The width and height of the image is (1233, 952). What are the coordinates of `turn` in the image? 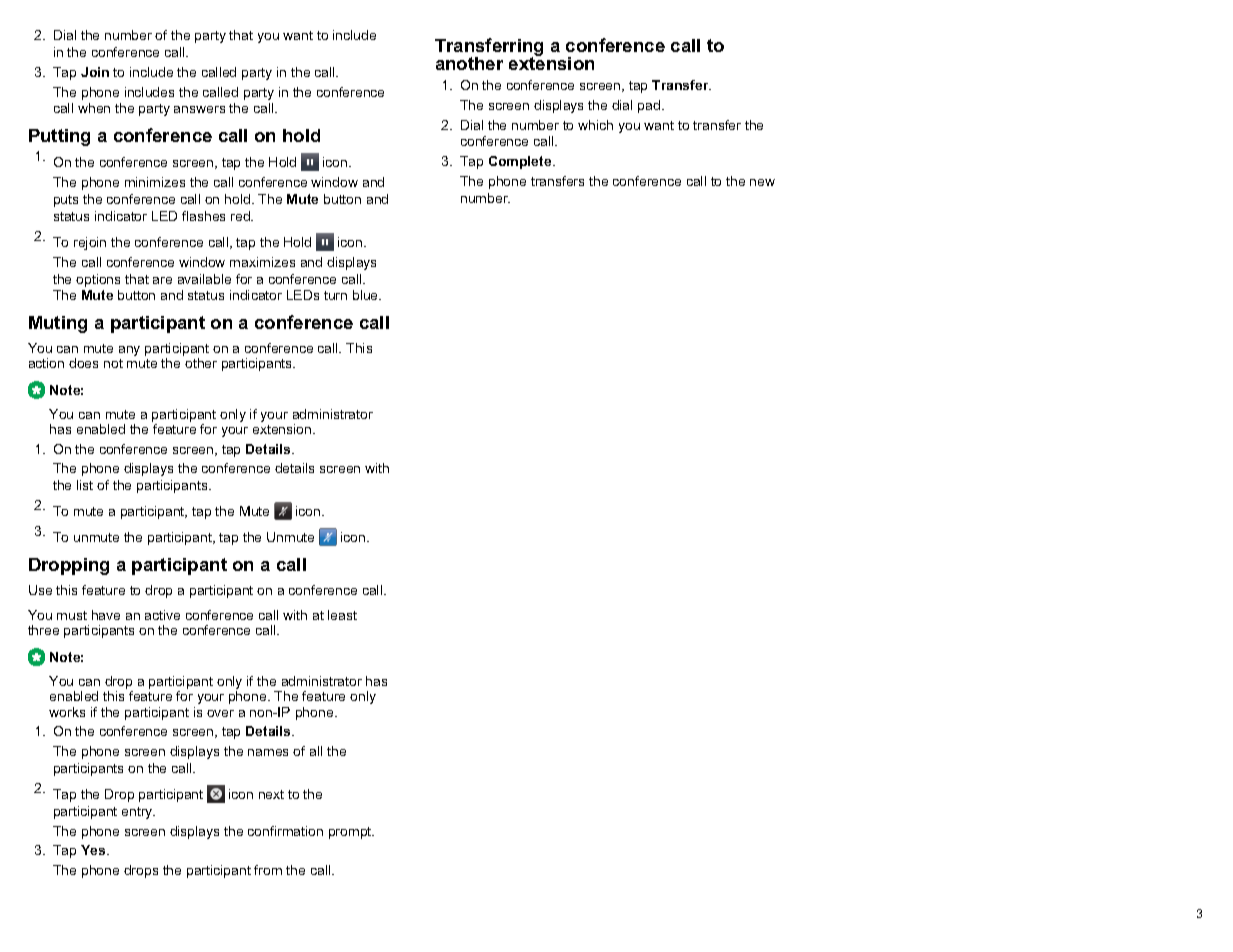 It's located at (335, 295).
